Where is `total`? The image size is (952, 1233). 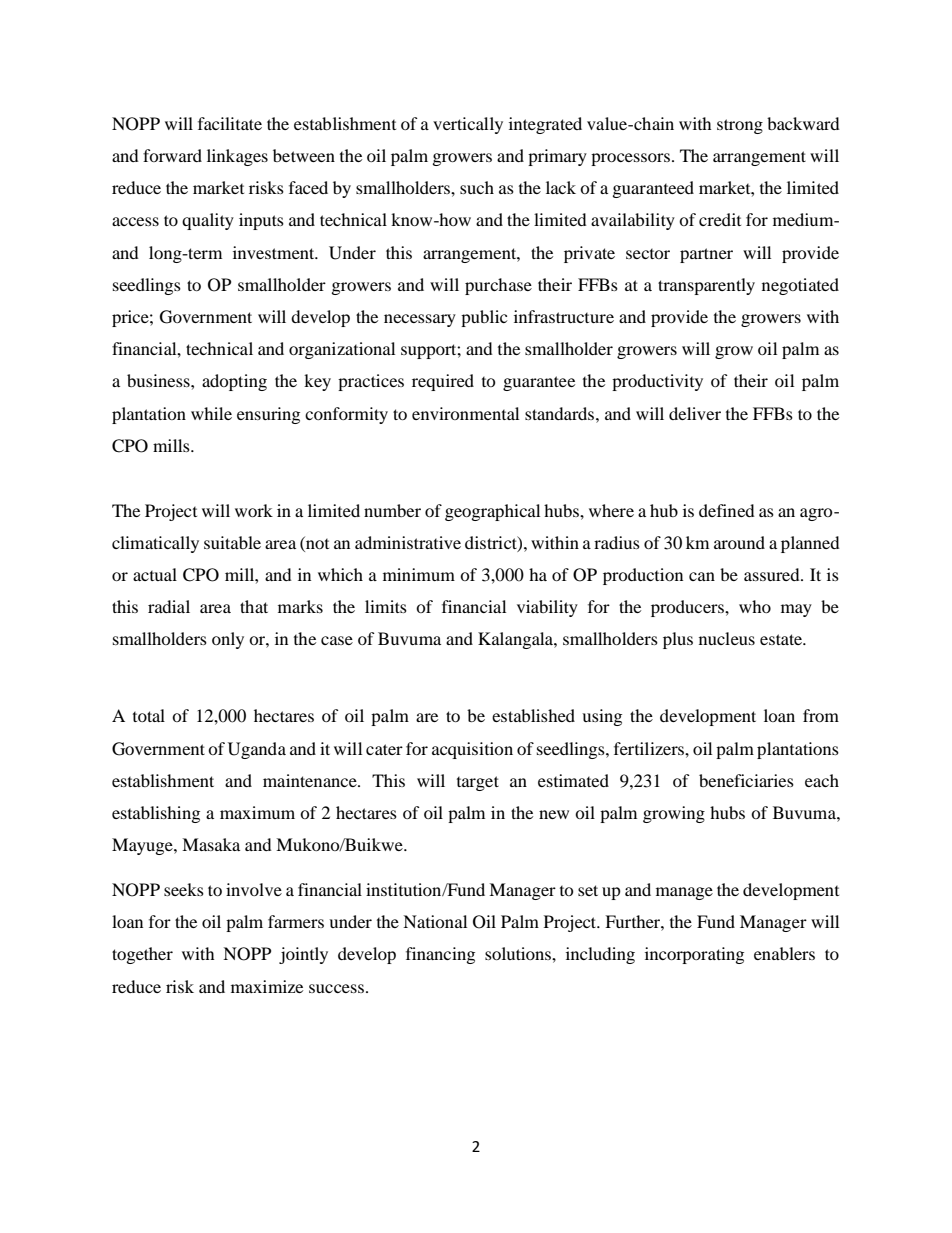 total is located at coordinates (149, 715).
